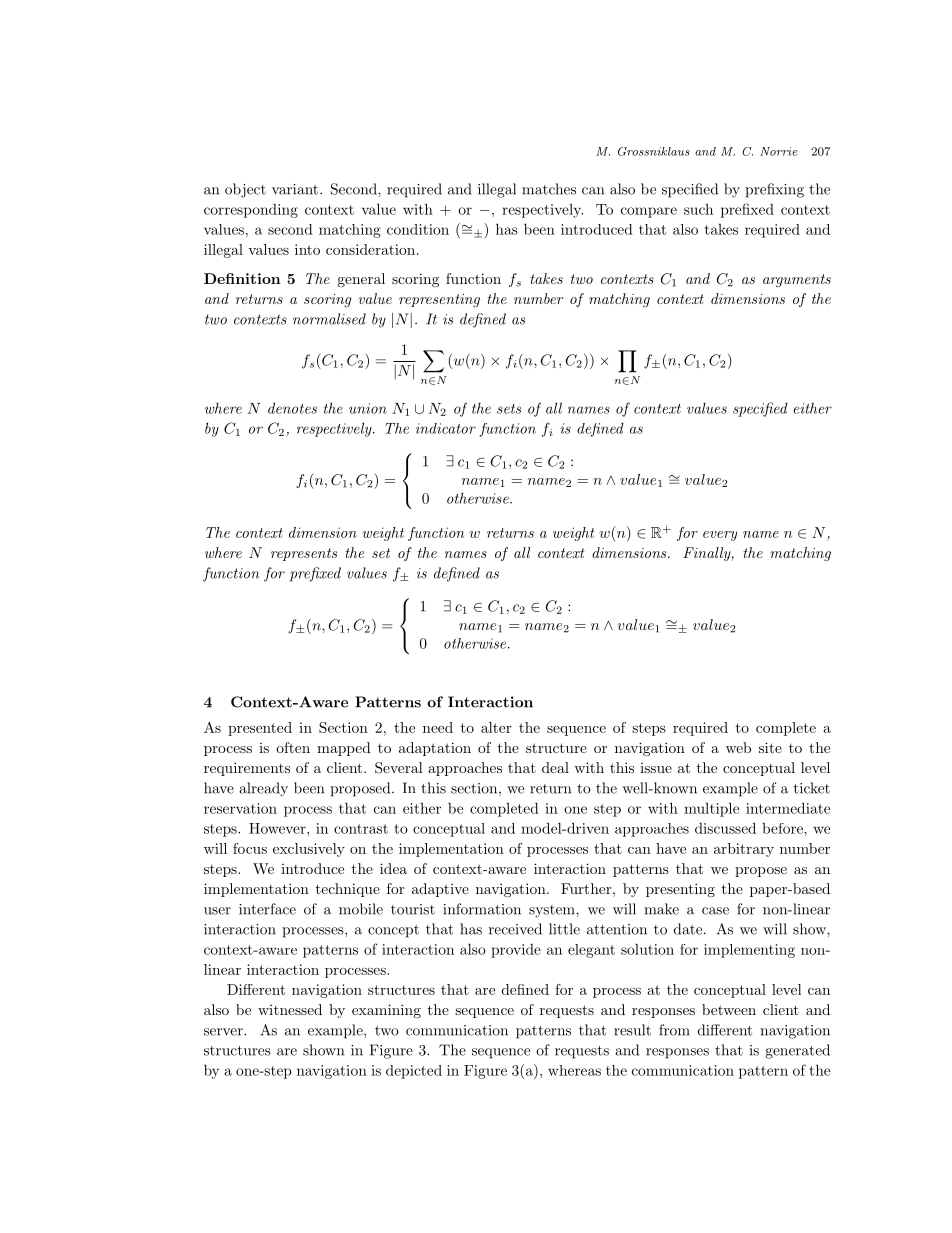 The height and width of the screenshot is (1233, 952). I want to click on between, so click(729, 1009).
